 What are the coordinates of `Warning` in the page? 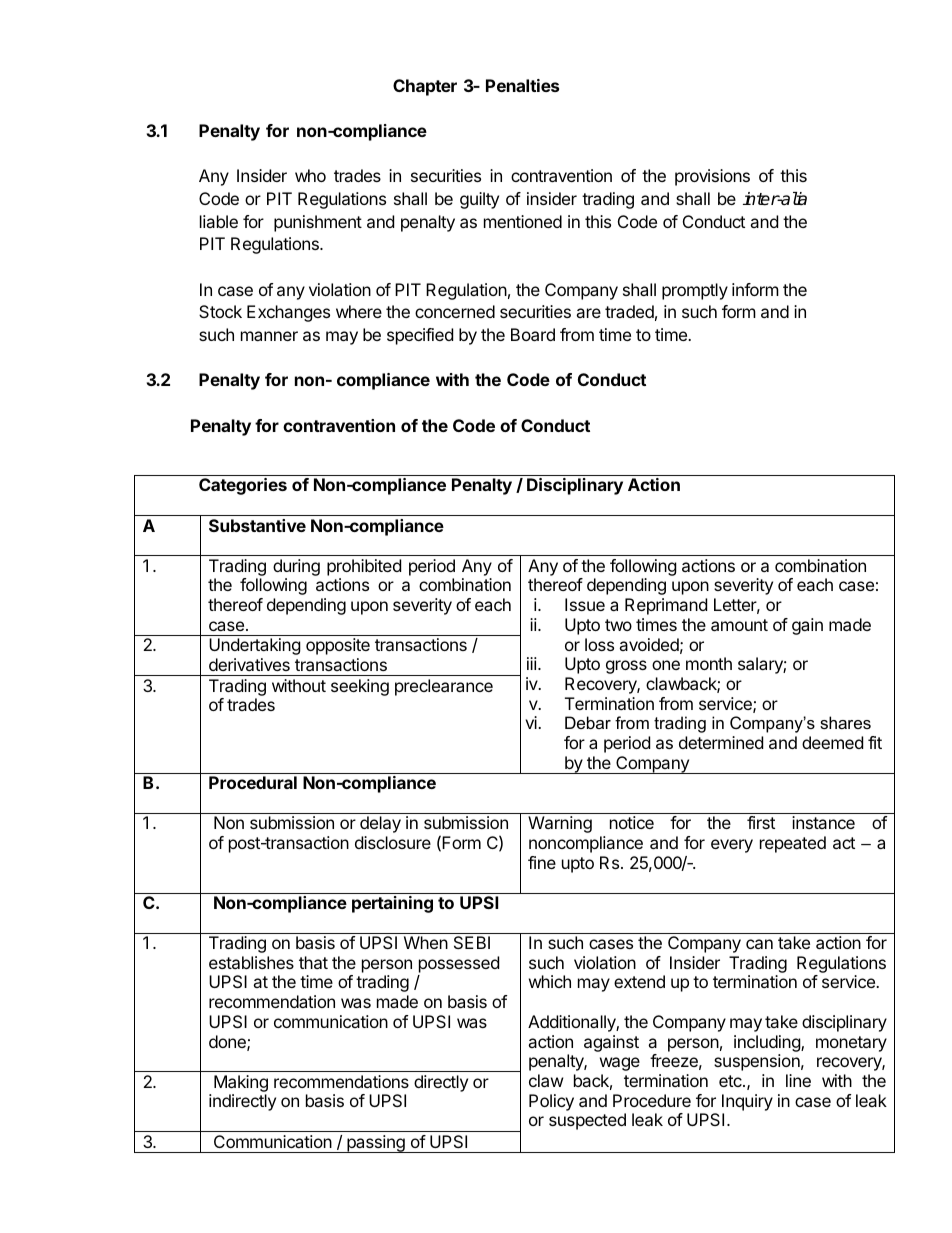 It's located at (560, 824).
